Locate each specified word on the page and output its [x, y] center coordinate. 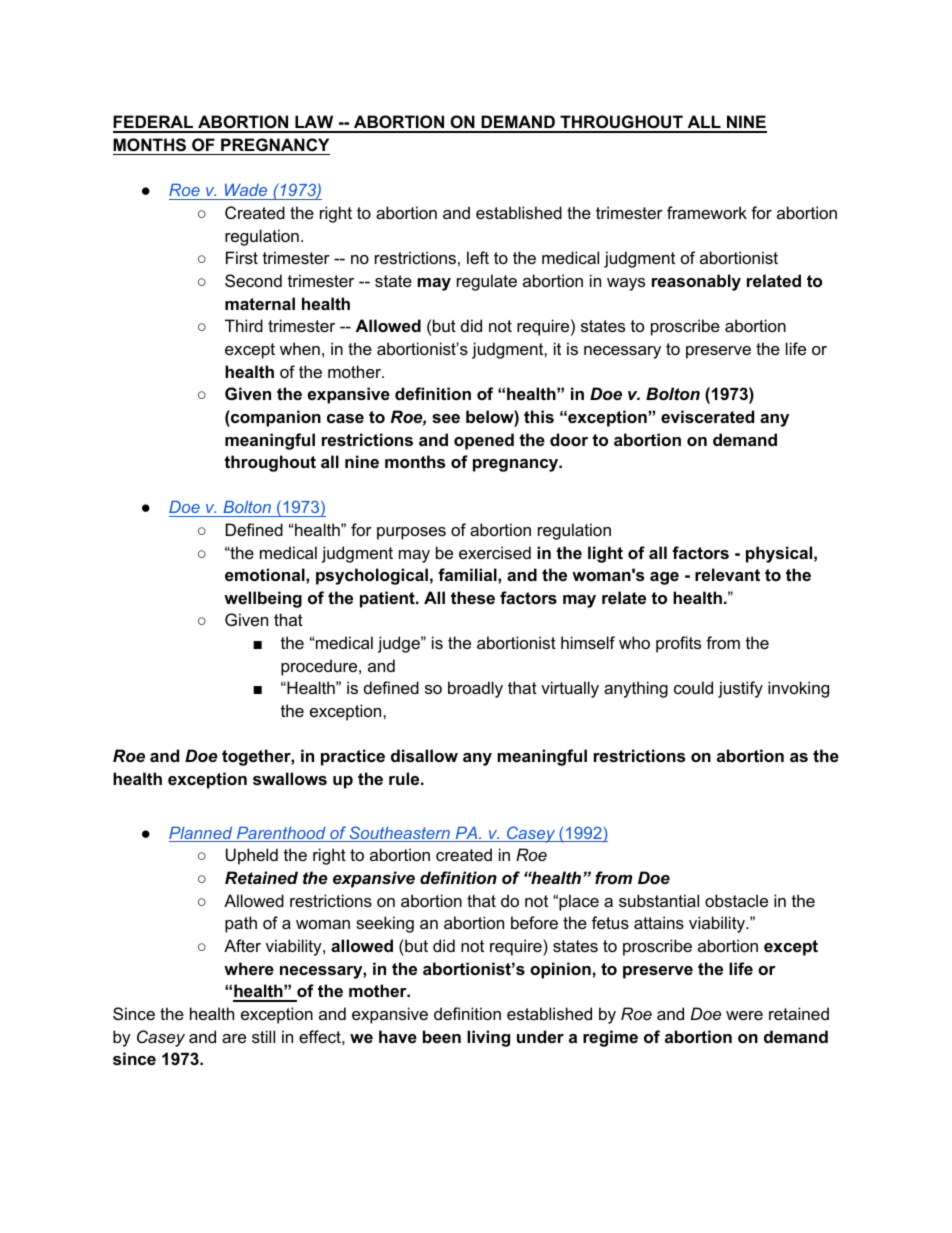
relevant [727, 574]
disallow [424, 755]
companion [275, 418]
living [488, 1038]
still [263, 1036]
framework [707, 212]
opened [484, 441]
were [744, 1015]
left [478, 257]
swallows [290, 778]
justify [740, 689]
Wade [246, 192]
